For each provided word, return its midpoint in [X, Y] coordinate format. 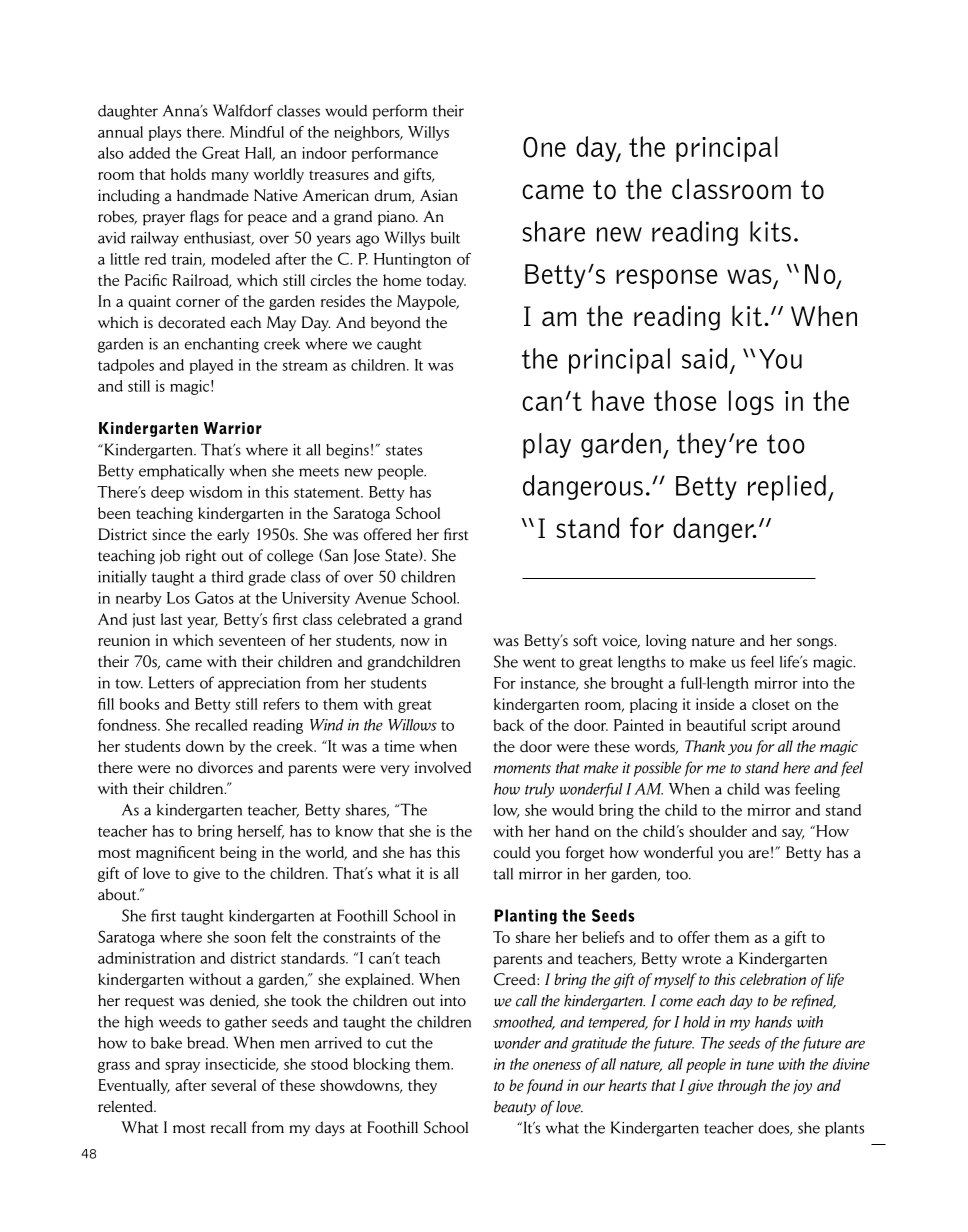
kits [770, 231]
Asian [439, 195]
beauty [515, 1108]
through [742, 1087]
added [149, 153]
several [233, 1085]
